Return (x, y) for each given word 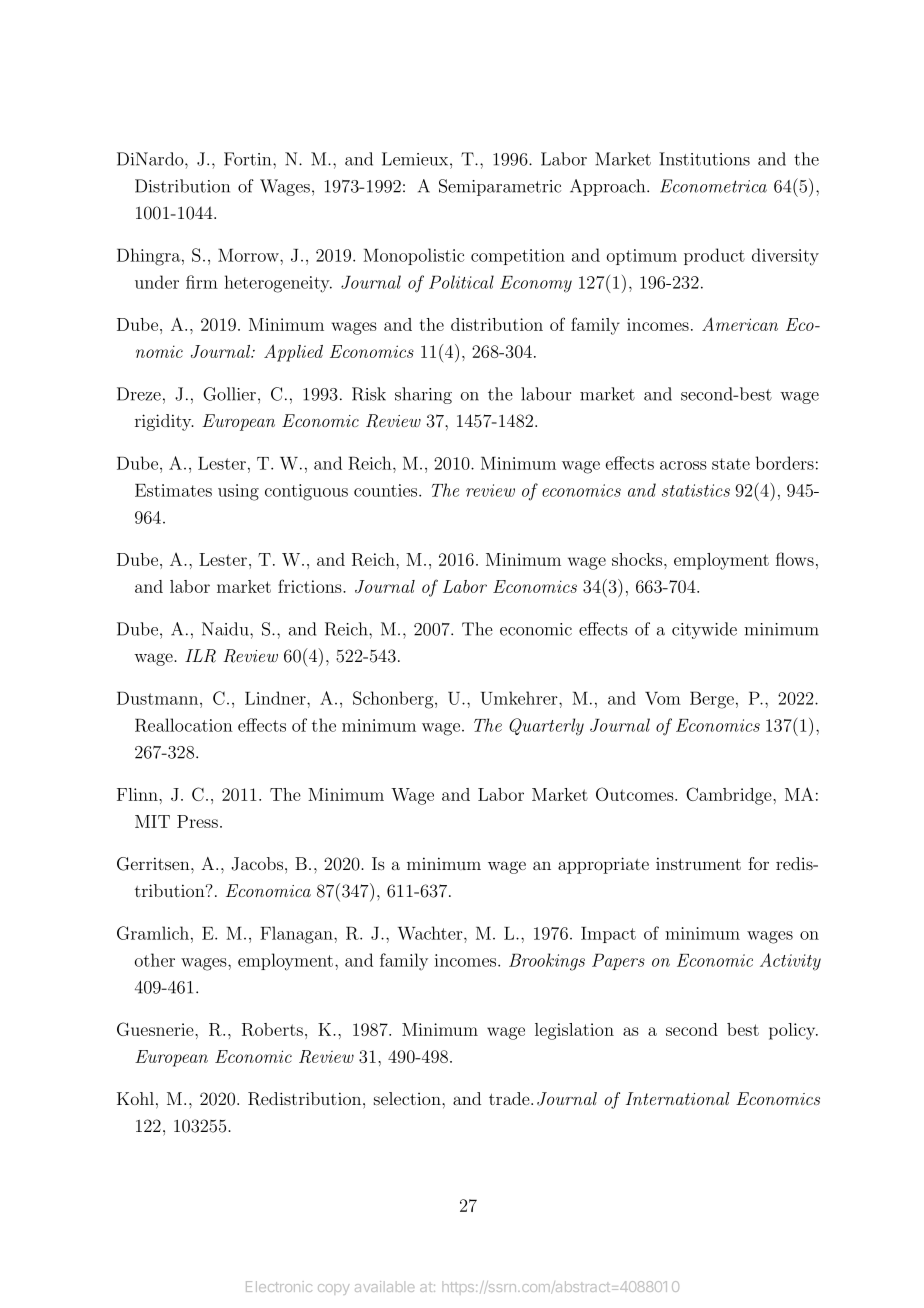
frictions (311, 586)
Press (197, 821)
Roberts (272, 1029)
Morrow (249, 255)
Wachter (431, 933)
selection (408, 1098)
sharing (423, 395)
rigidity (164, 422)
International (678, 1098)
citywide (704, 630)
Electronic (279, 1286)
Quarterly (546, 727)
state (731, 464)
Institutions (704, 159)
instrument (698, 863)
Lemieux (416, 159)
